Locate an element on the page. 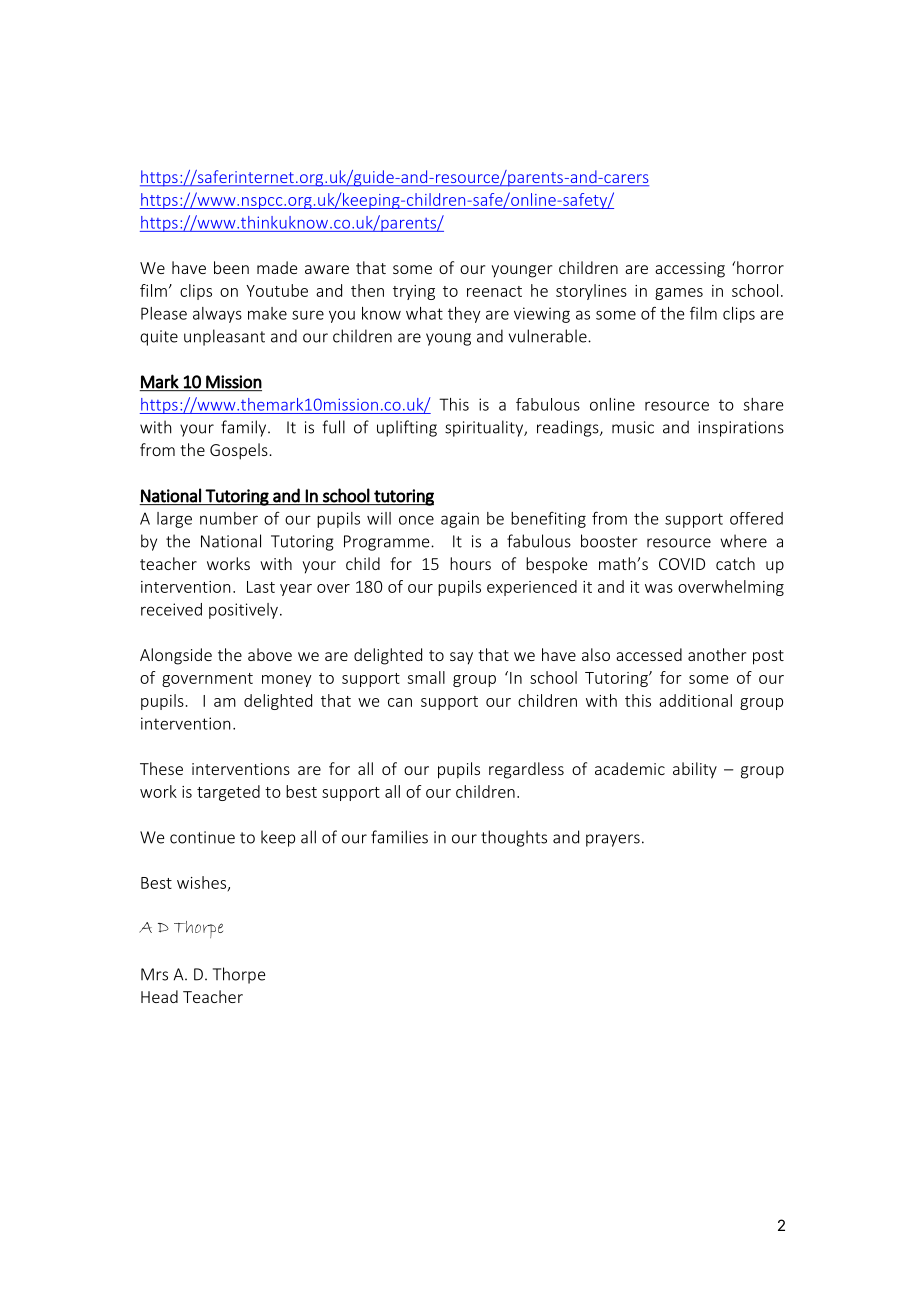 Image resolution: width=924 pixels, height=1308 pixels. positively is located at coordinates (243, 611).
